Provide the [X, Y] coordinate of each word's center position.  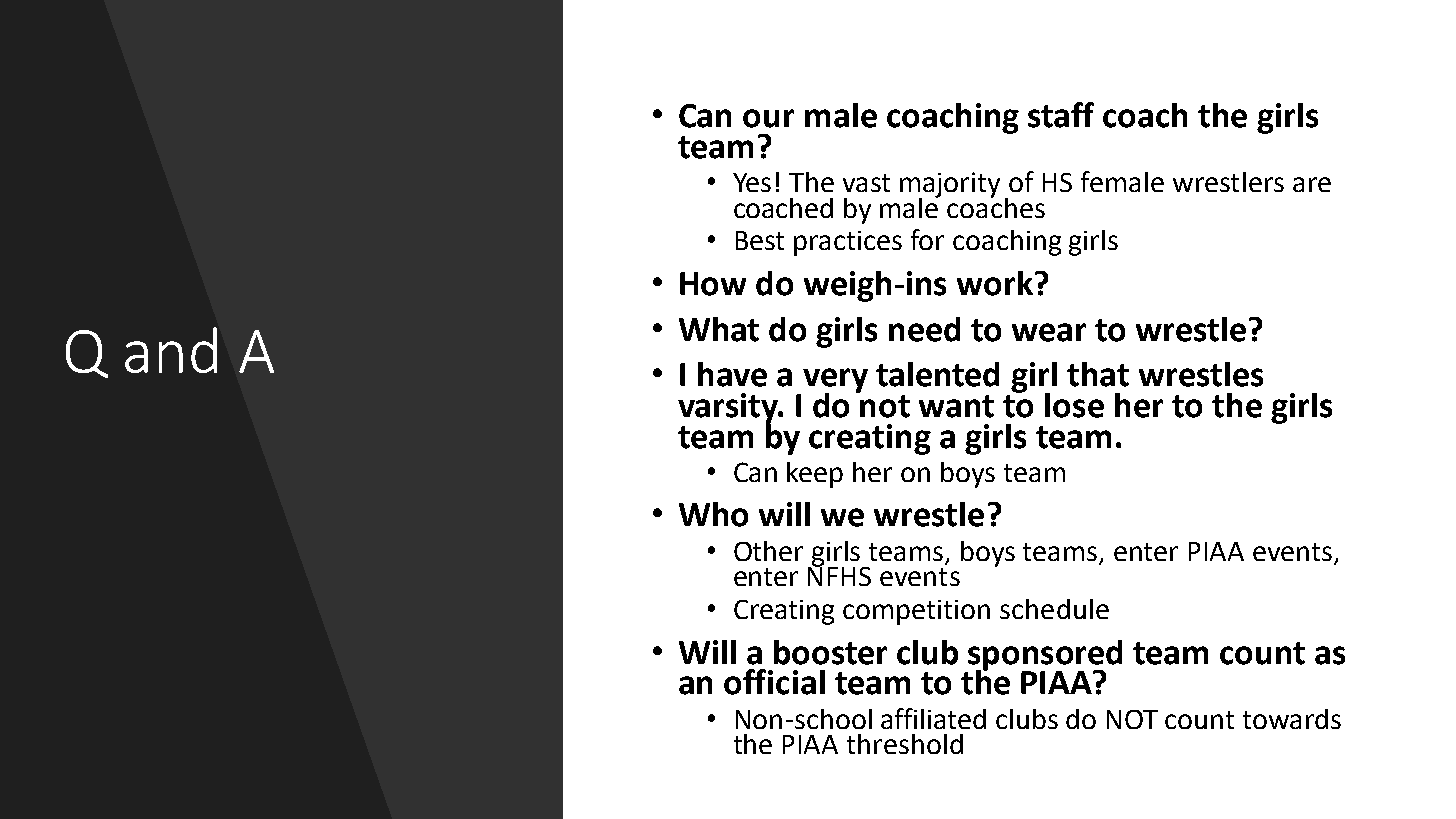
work [995, 283]
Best [760, 240]
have [732, 374]
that [1098, 374]
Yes [752, 182]
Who [713, 514]
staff [1061, 115]
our [768, 118]
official [774, 682]
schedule [1054, 609]
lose [1074, 405]
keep [815, 475]
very [835, 381]
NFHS [839, 575]
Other [768, 551]
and [171, 350]
